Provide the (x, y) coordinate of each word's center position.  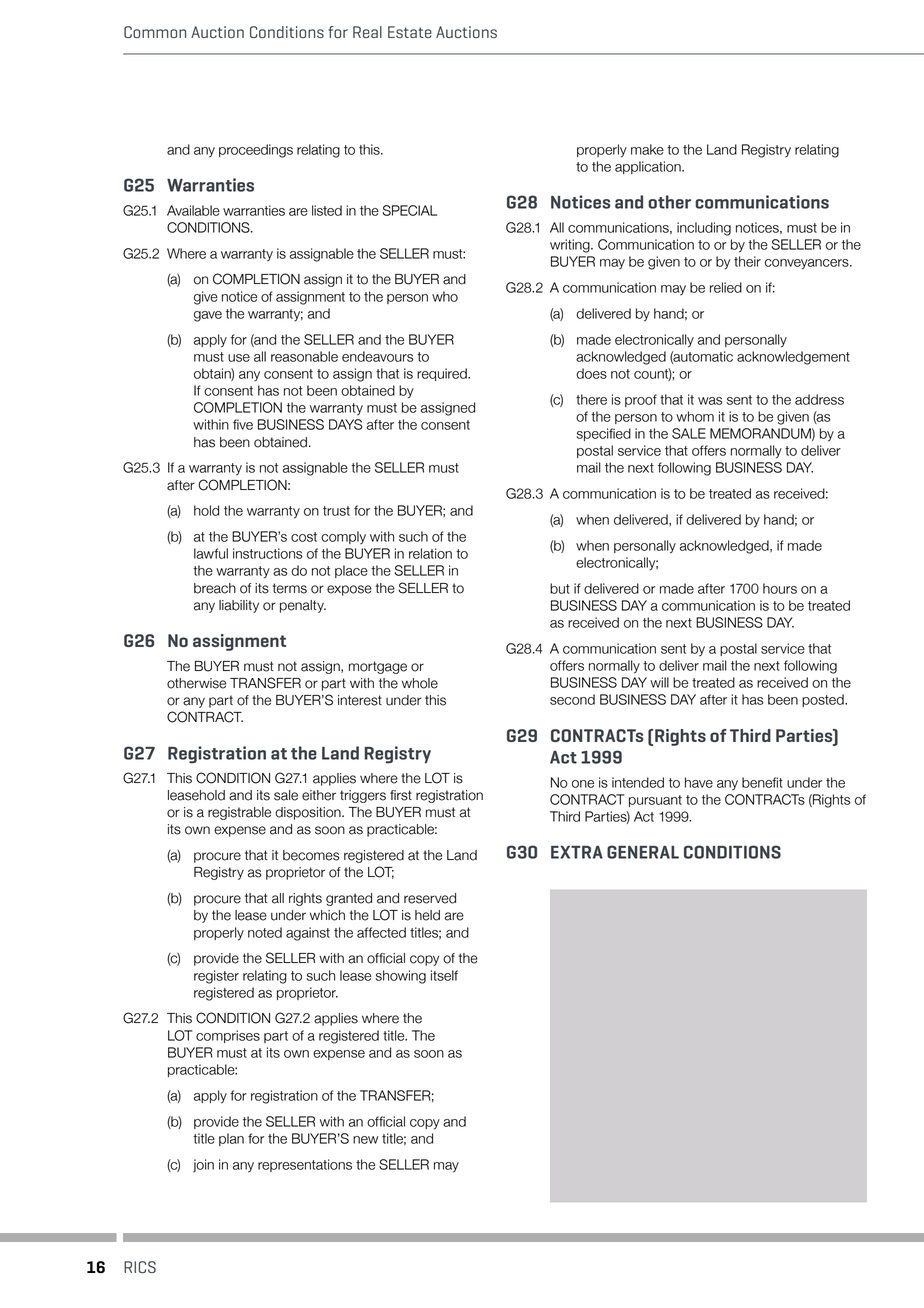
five (243, 424)
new (365, 1140)
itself (444, 975)
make (647, 149)
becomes (311, 855)
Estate (410, 32)
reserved (430, 898)
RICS (140, 1267)
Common (155, 32)
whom (695, 416)
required (443, 374)
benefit (762, 782)
